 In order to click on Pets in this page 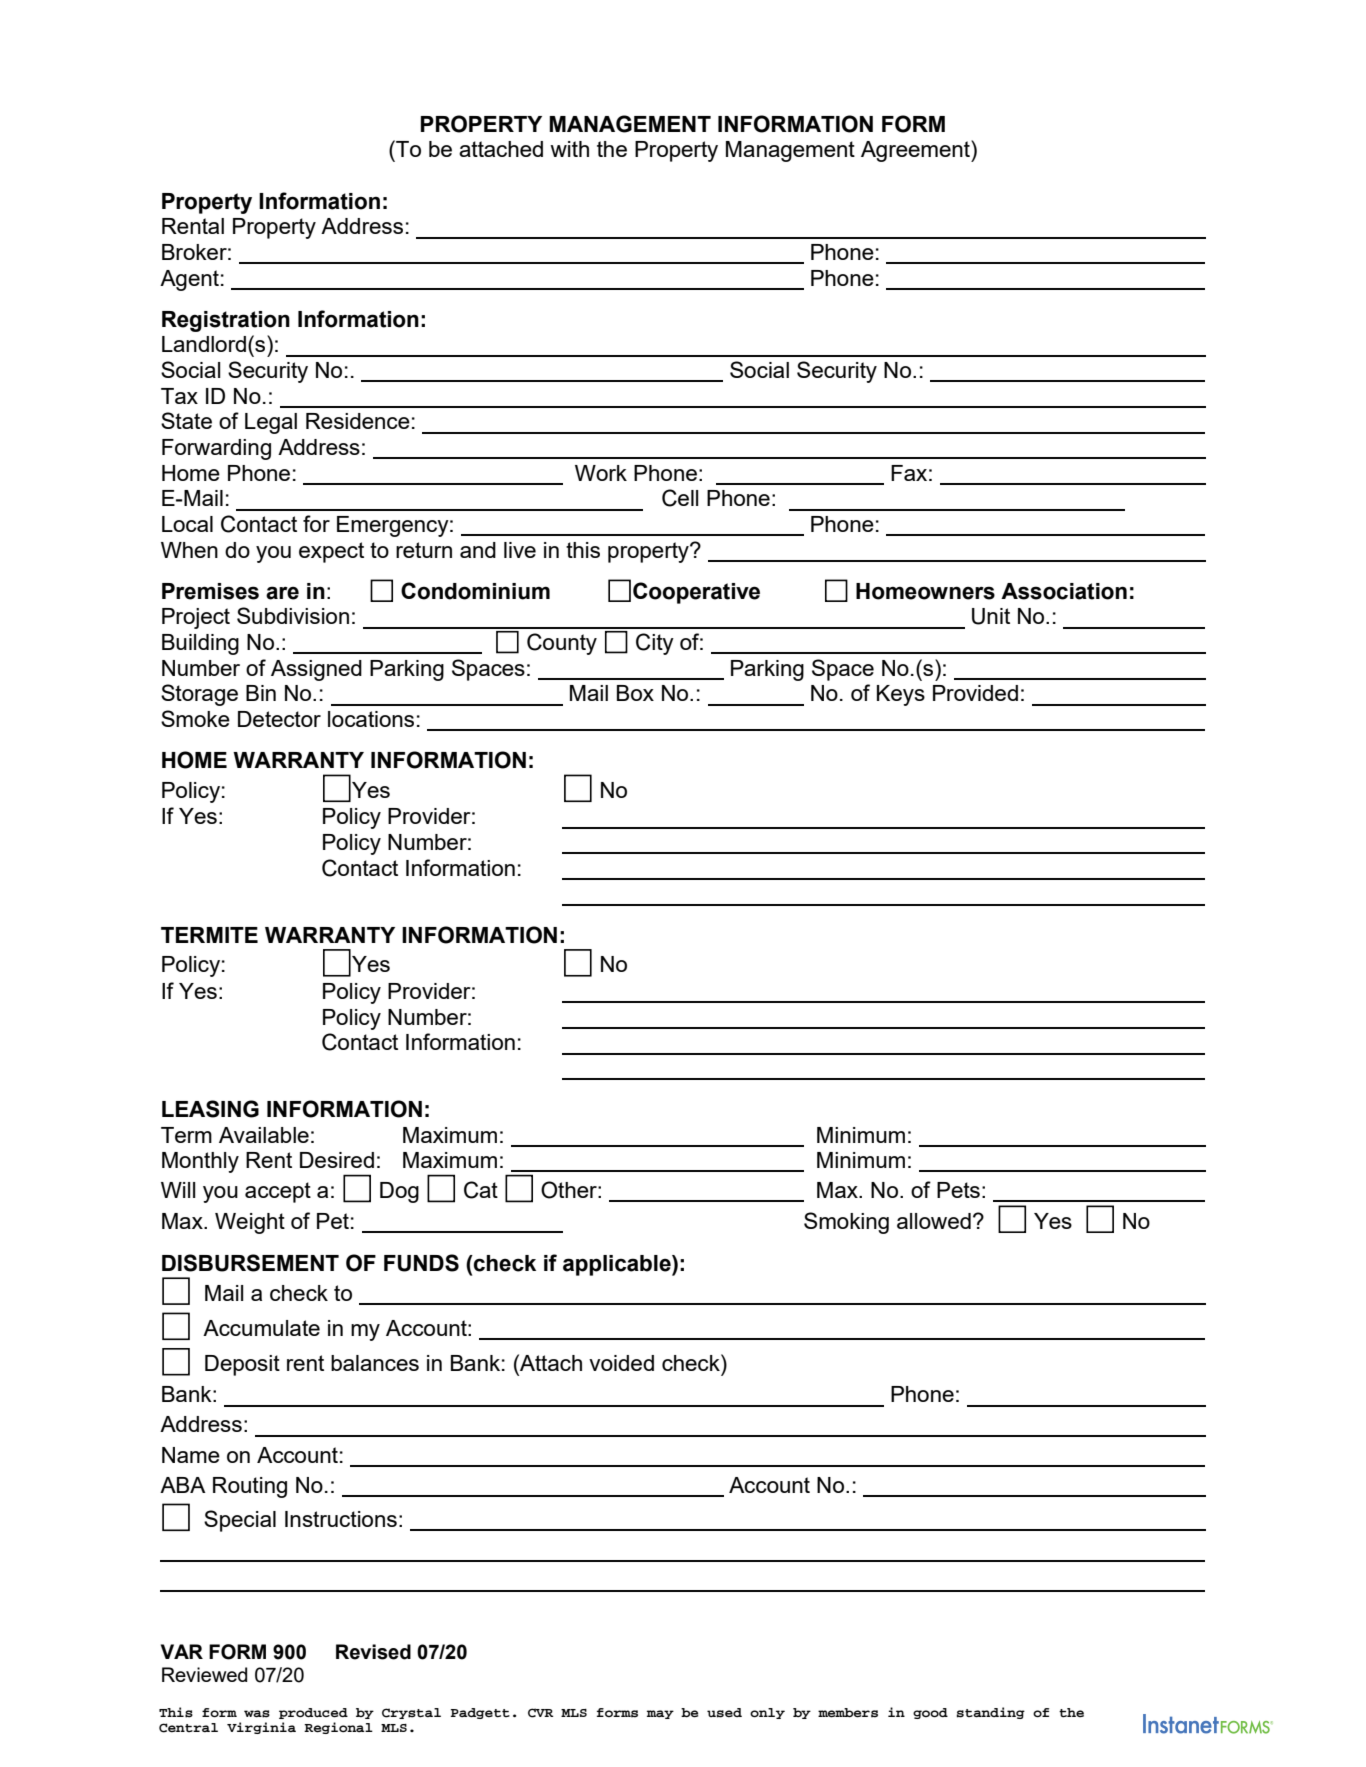, I will do `click(958, 1190)`.
